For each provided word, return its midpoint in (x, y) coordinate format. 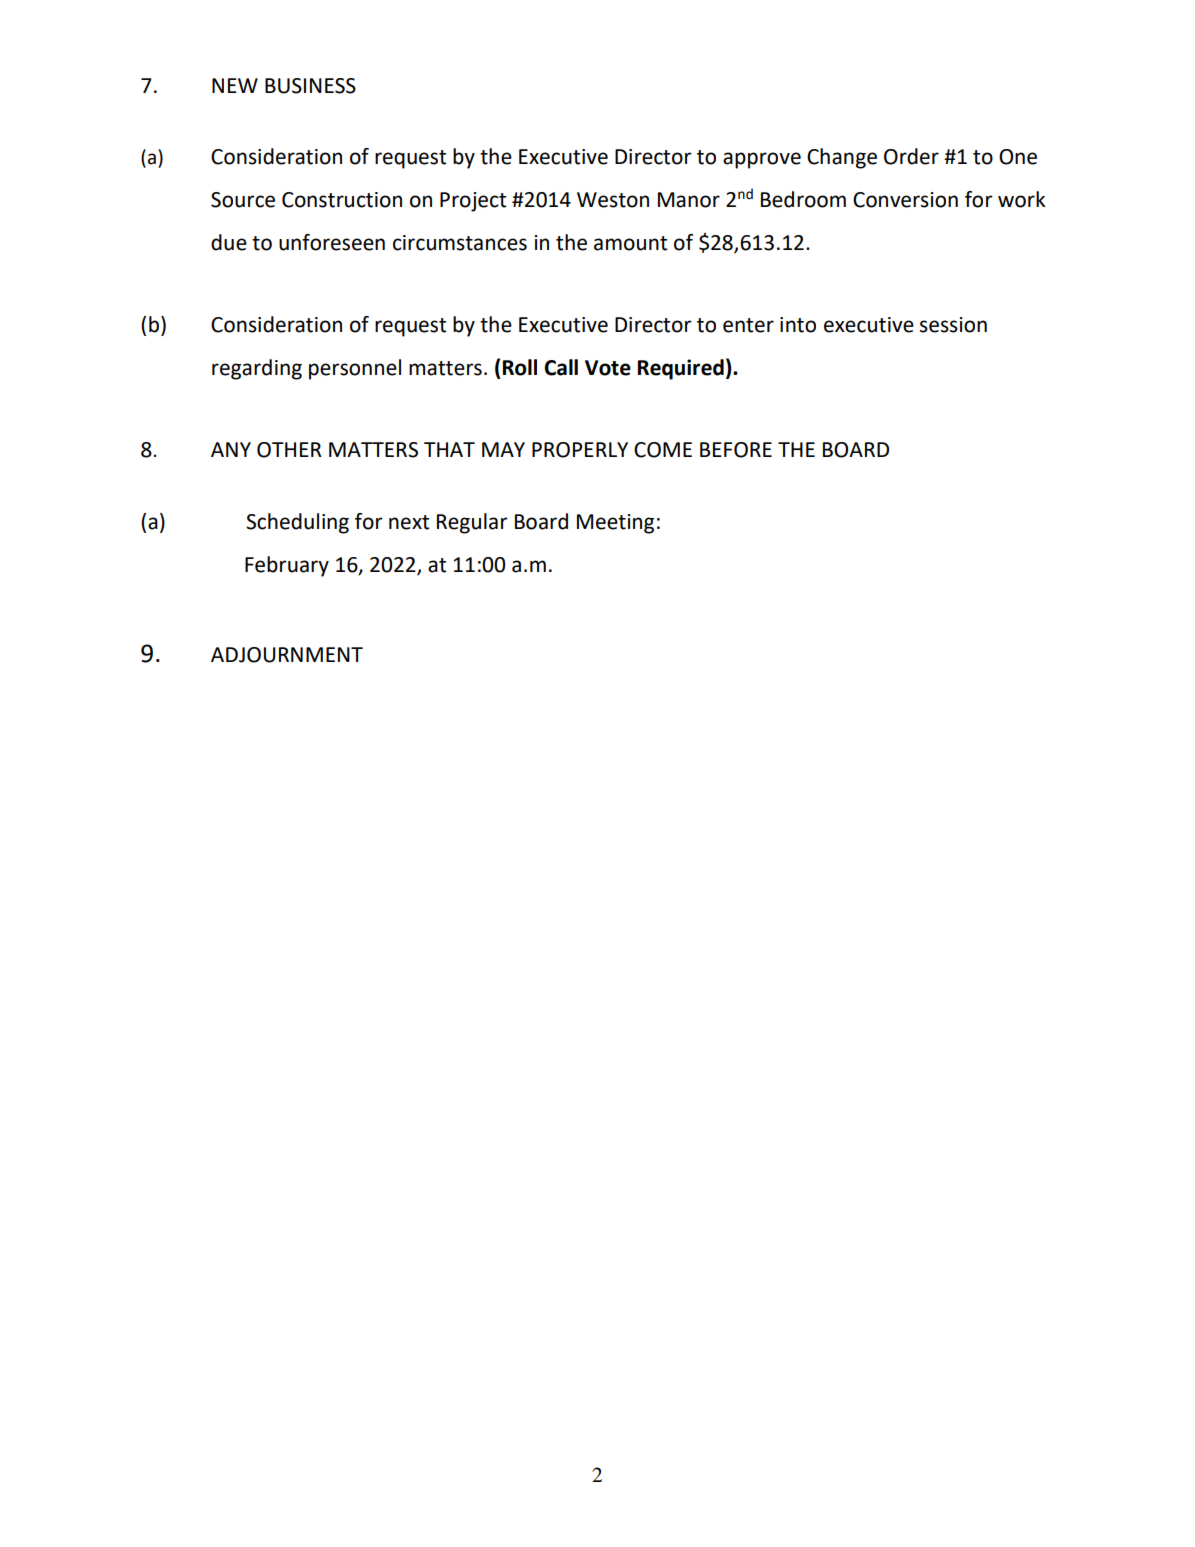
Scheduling (297, 523)
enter (748, 325)
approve (762, 160)
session (953, 325)
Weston (613, 200)
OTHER (289, 450)
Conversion (905, 200)
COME (663, 450)
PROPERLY (580, 450)
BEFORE (736, 450)
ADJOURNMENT (287, 655)
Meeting (615, 524)
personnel (355, 369)
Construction (342, 200)
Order (911, 156)
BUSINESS (310, 86)
